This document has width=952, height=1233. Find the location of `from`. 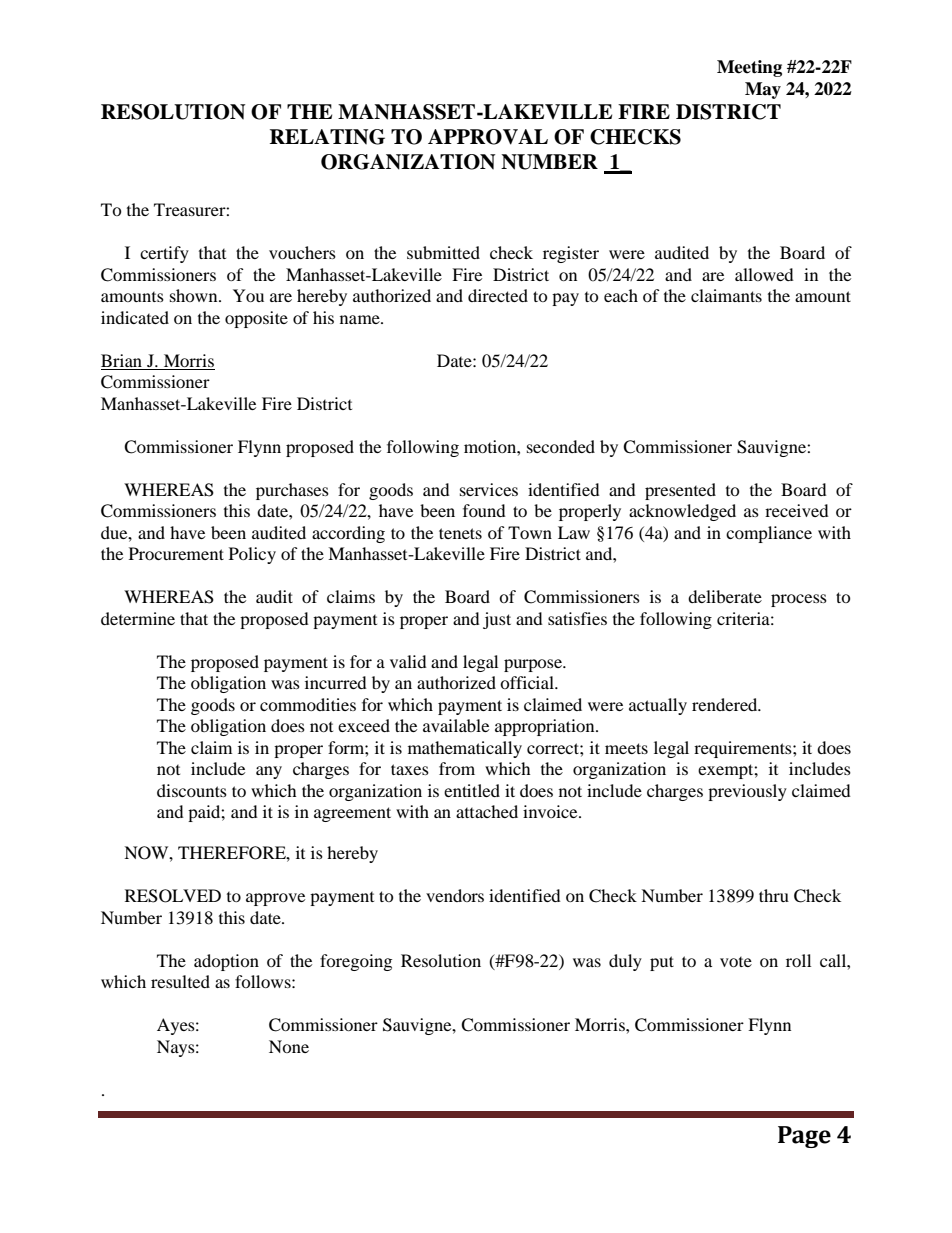

from is located at coordinates (457, 768).
